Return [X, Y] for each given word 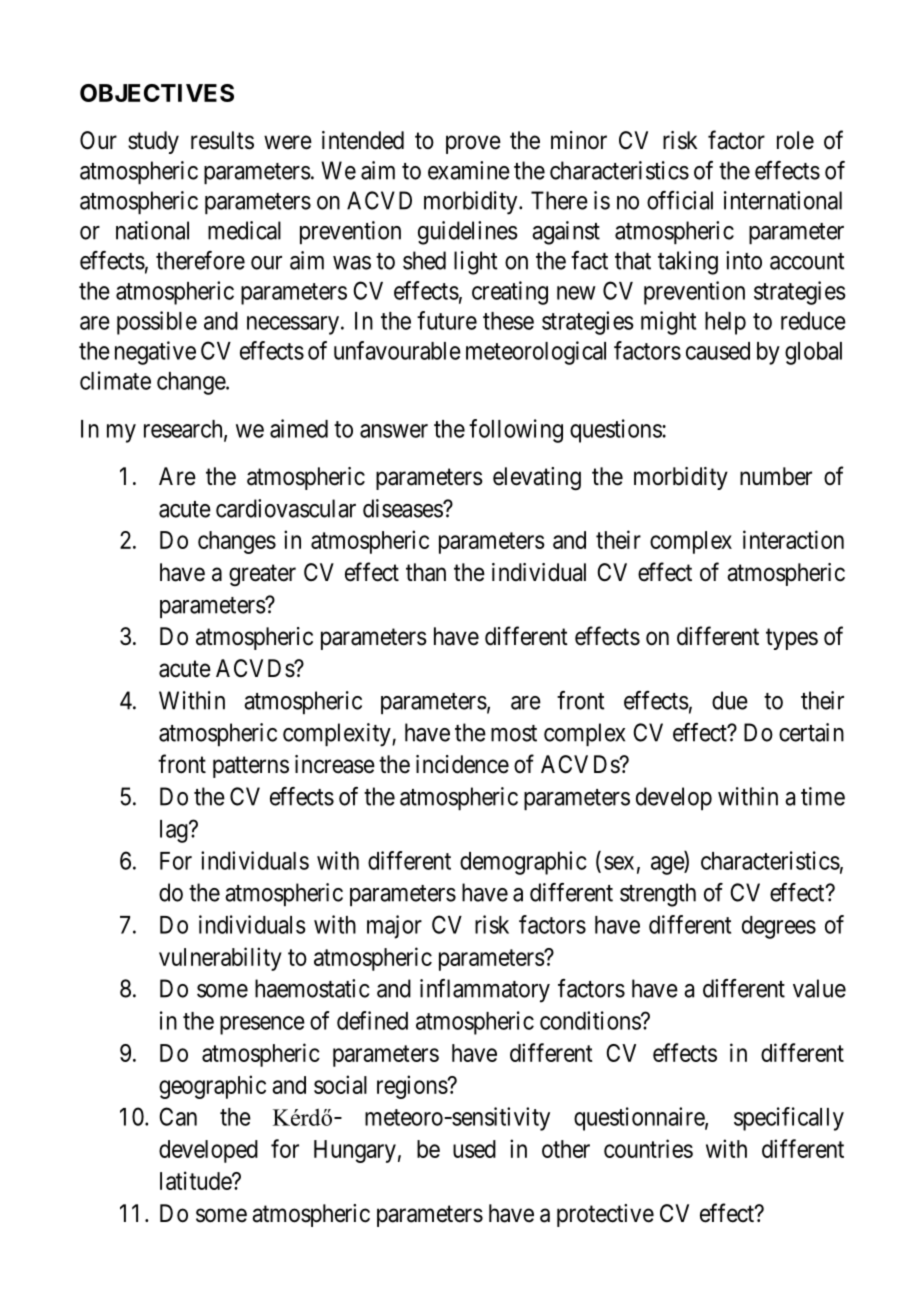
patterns [251, 767]
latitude [196, 1180]
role [795, 140]
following [516, 431]
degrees [779, 927]
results [222, 140]
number [776, 476]
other [566, 1149]
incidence [462, 764]
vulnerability [220, 959]
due [730, 700]
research [184, 430]
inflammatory [485, 991]
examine [469, 170]
